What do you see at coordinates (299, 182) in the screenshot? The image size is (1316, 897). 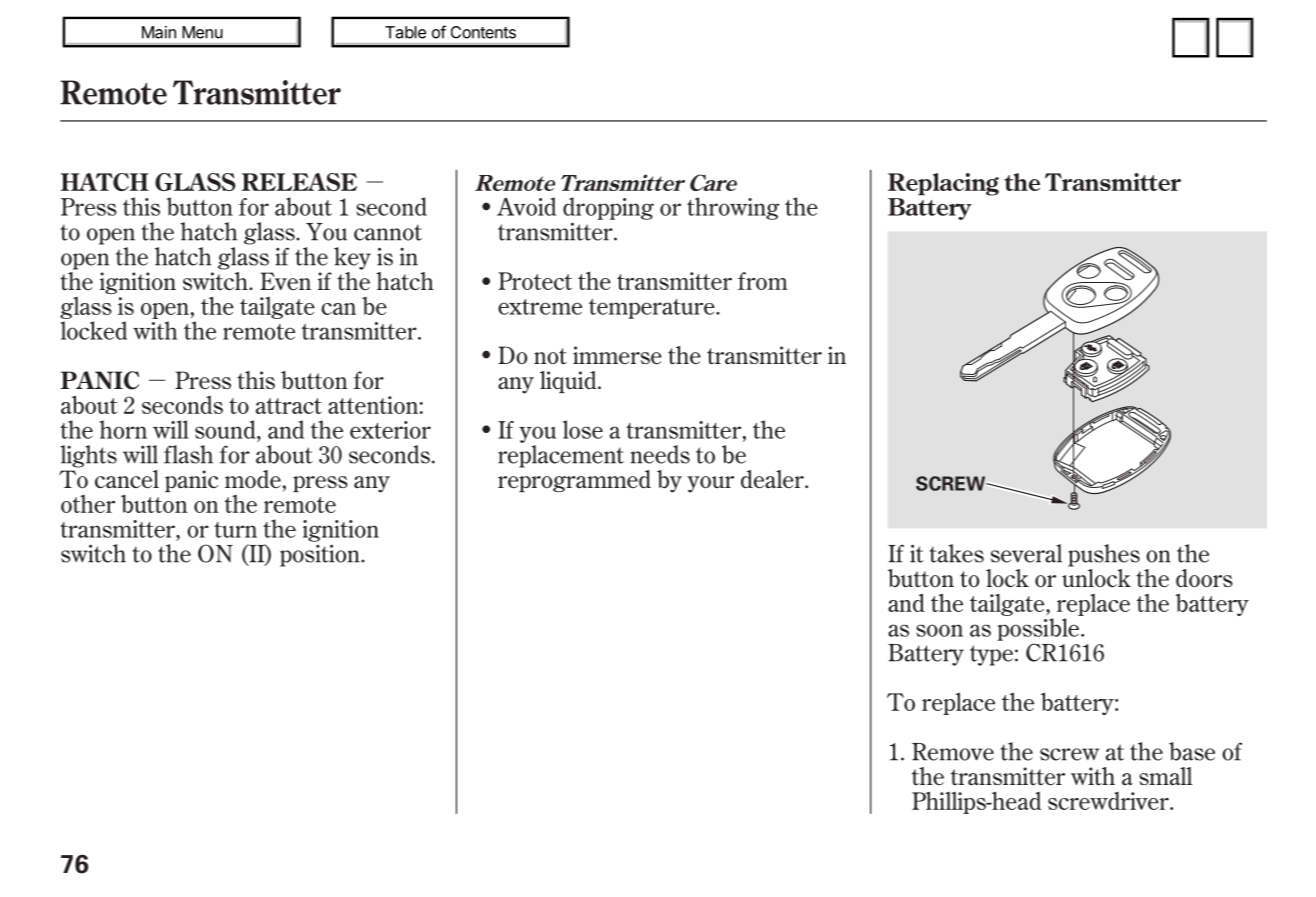 I see `RELEASE` at bounding box center [299, 182].
